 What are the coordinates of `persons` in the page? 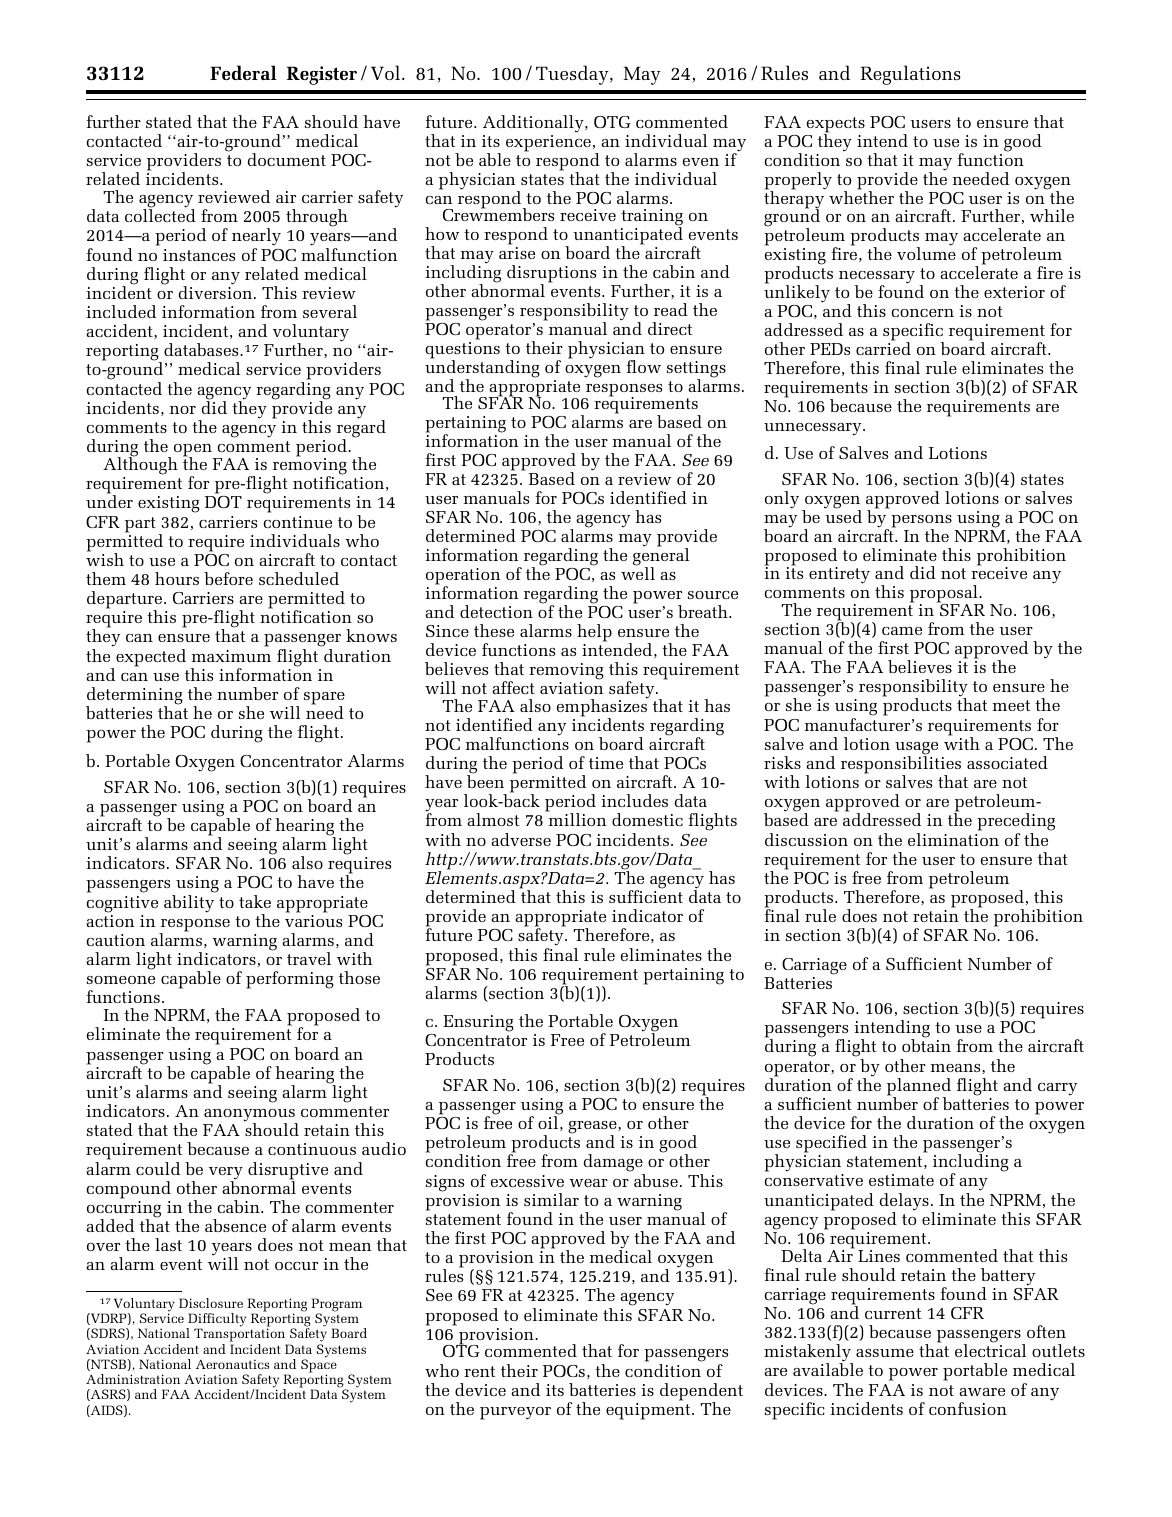 It's located at (921, 522).
